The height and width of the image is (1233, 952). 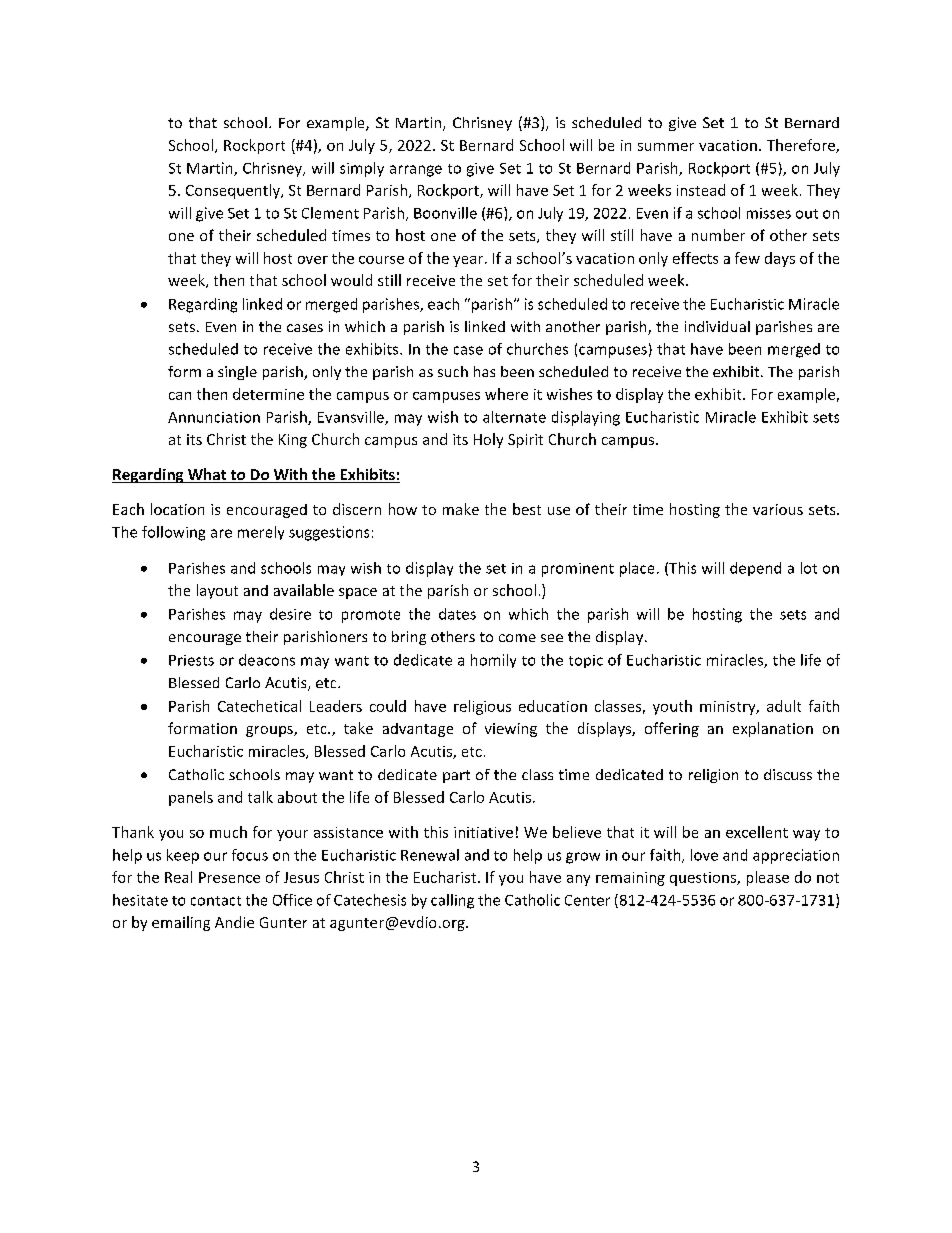 What do you see at coordinates (180, 396) in the image?
I see `can` at bounding box center [180, 396].
